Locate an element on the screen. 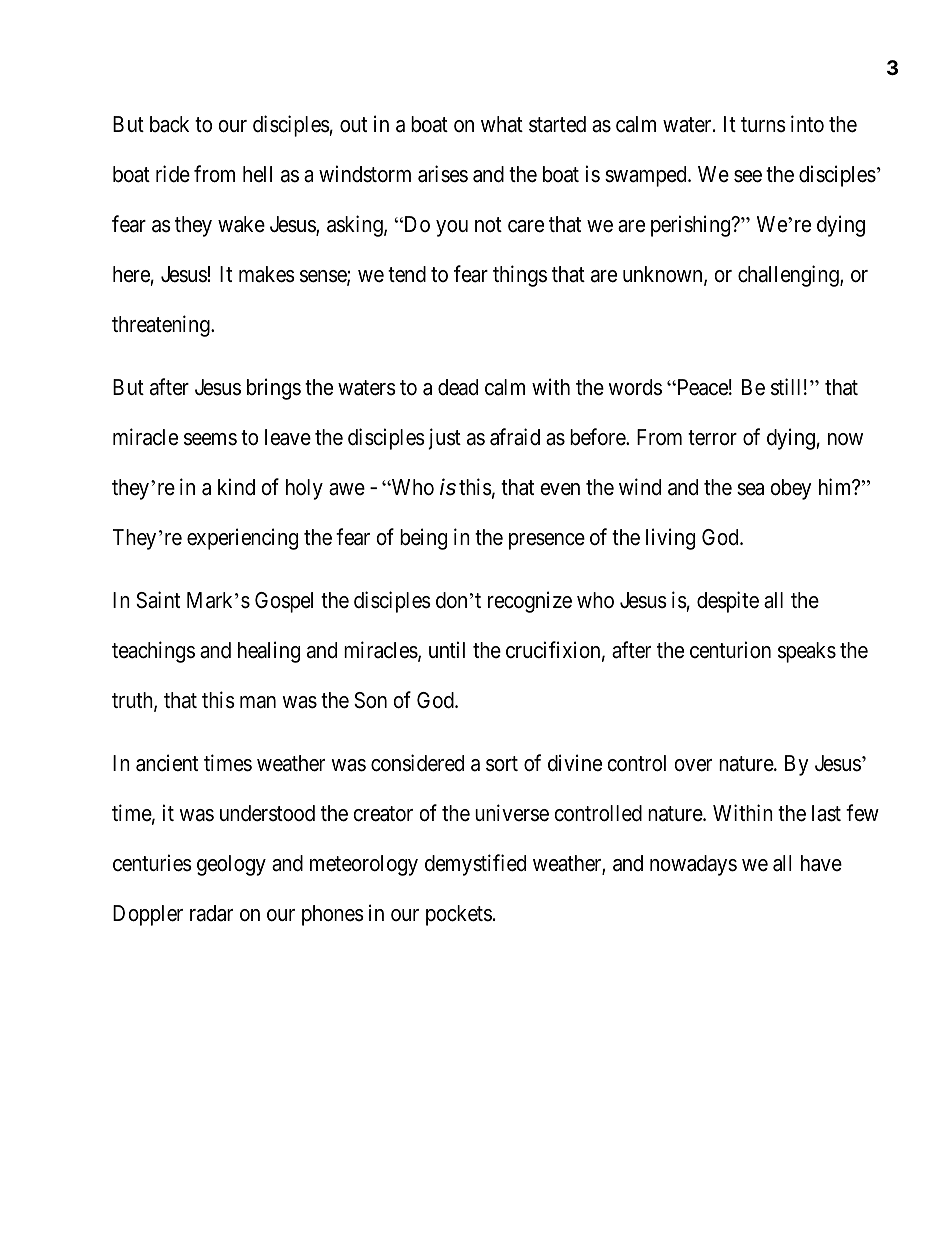 The height and width of the screenshot is (1233, 952). radar is located at coordinates (211, 913).
